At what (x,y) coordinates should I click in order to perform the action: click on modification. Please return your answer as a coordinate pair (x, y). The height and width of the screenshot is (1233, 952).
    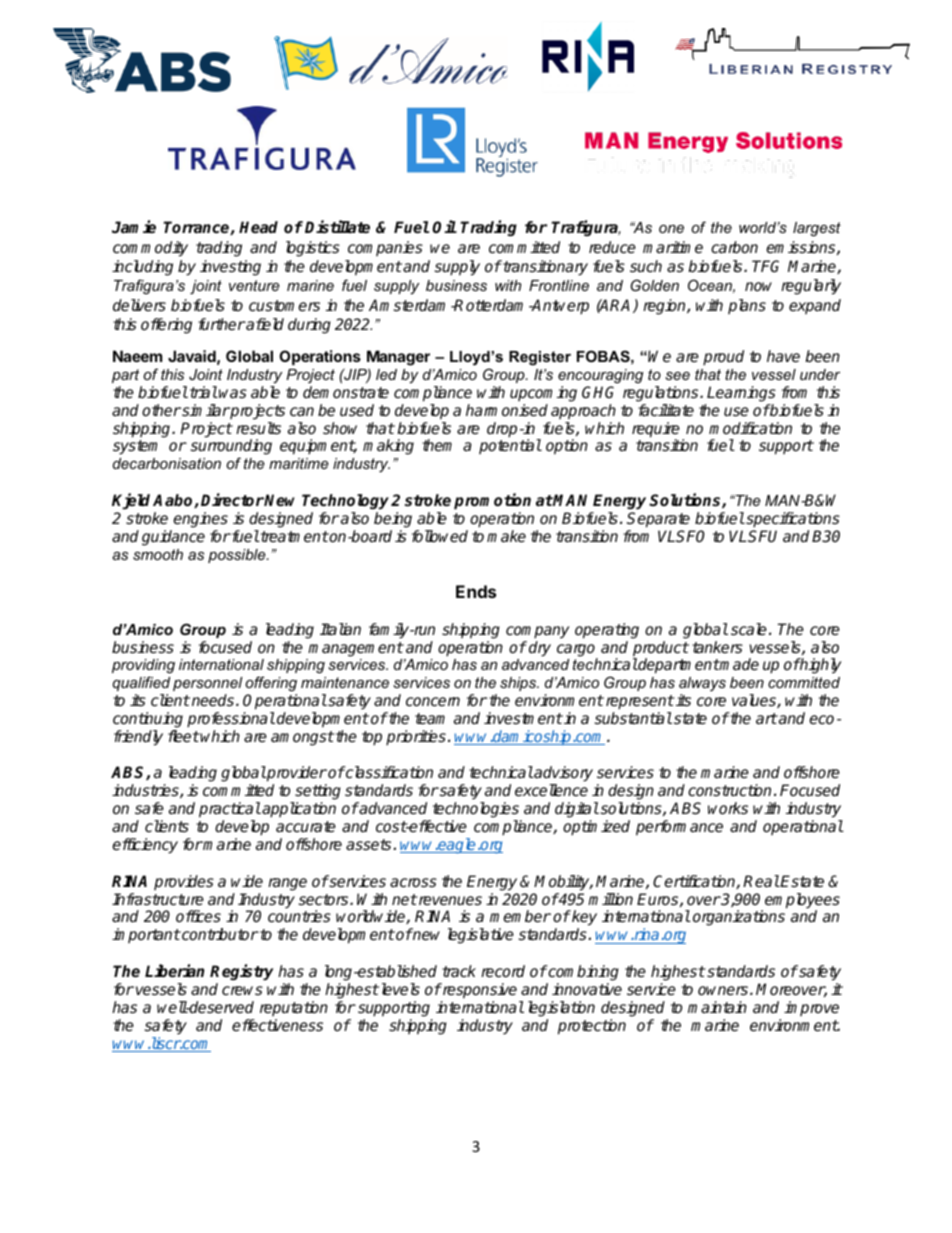
    Looking at the image, I should click on (750, 428).
